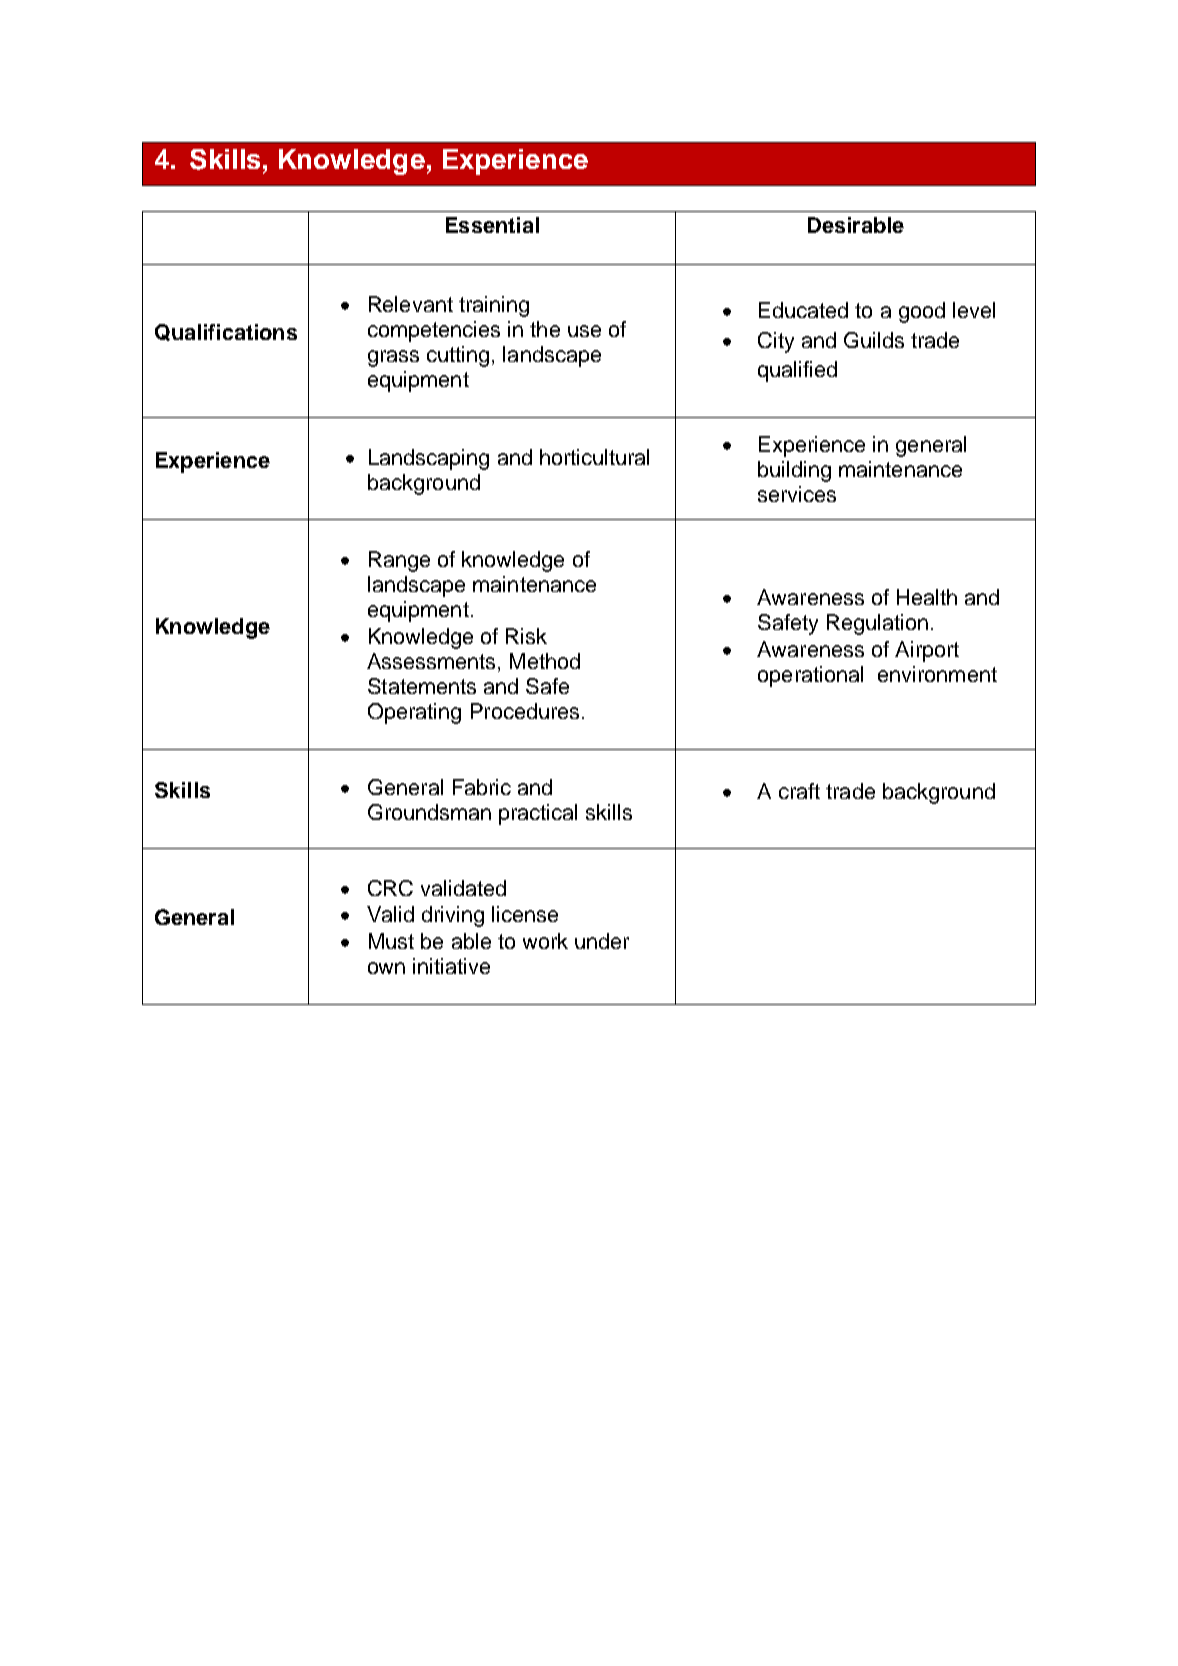  I want to click on practical, so click(538, 814).
